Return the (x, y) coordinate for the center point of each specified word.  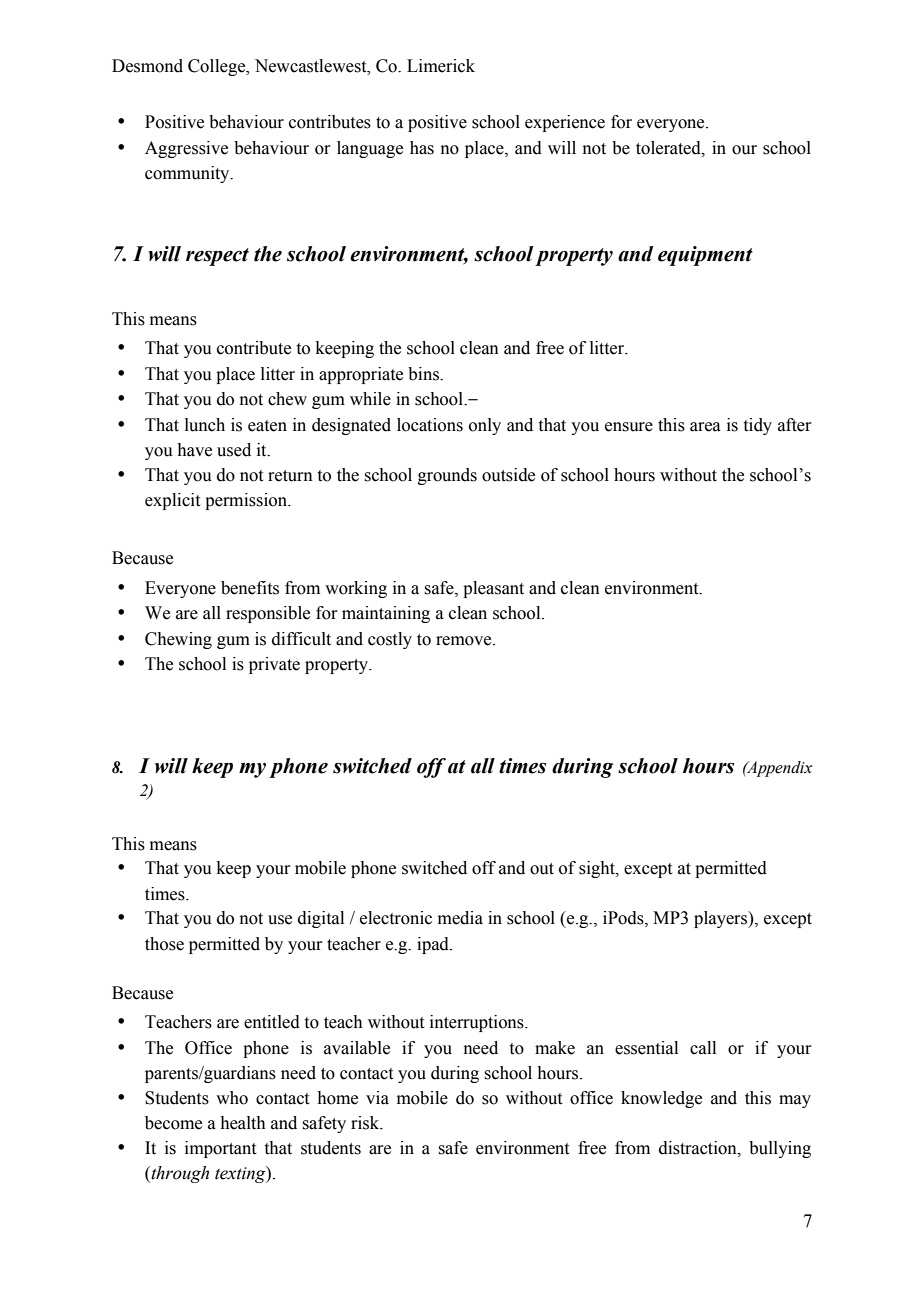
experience (565, 123)
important (220, 1149)
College (218, 67)
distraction (699, 1148)
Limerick (441, 66)
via (377, 1098)
